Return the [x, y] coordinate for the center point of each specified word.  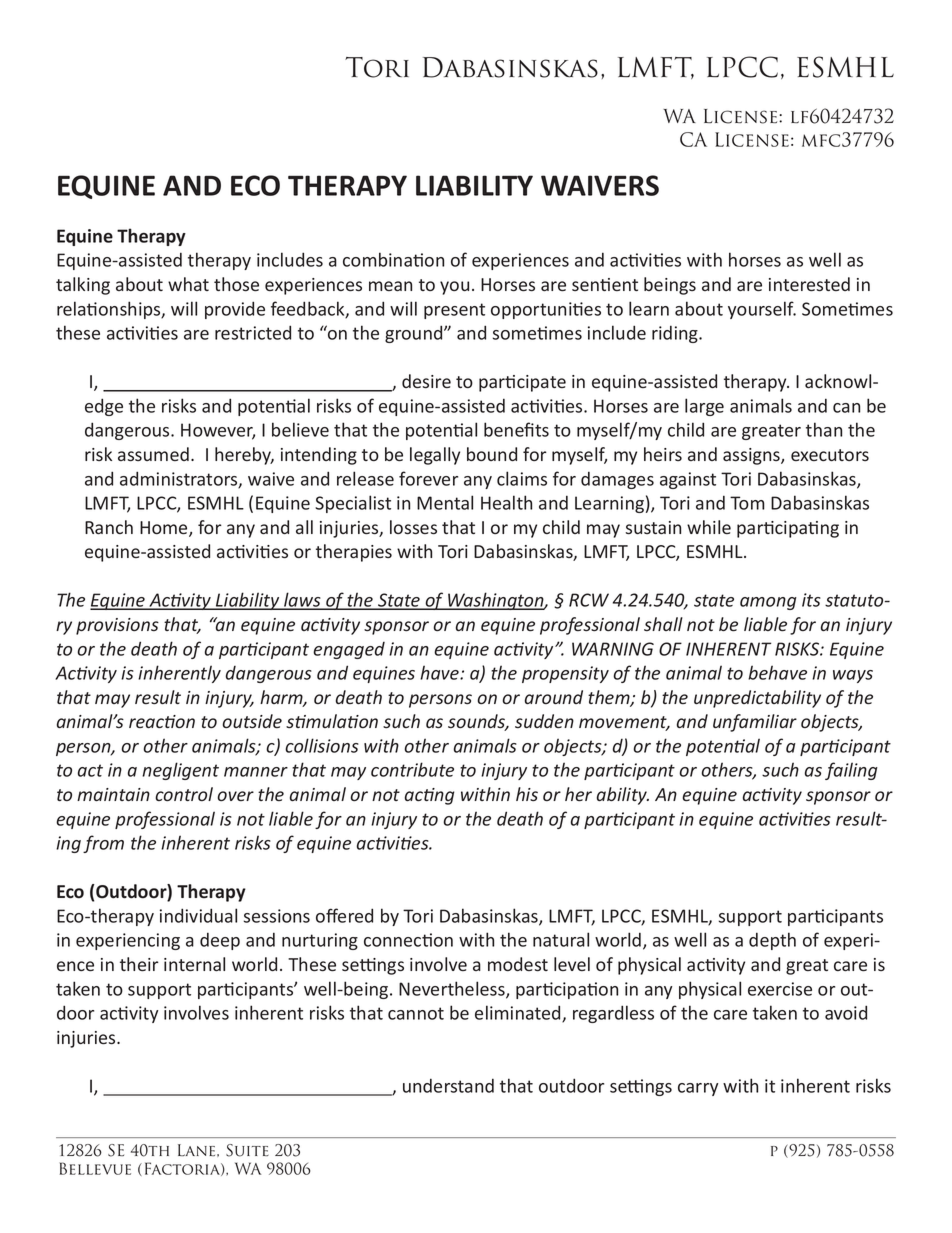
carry [698, 1089]
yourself [762, 310]
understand [448, 1085]
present [454, 311]
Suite [247, 1150]
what [188, 284]
